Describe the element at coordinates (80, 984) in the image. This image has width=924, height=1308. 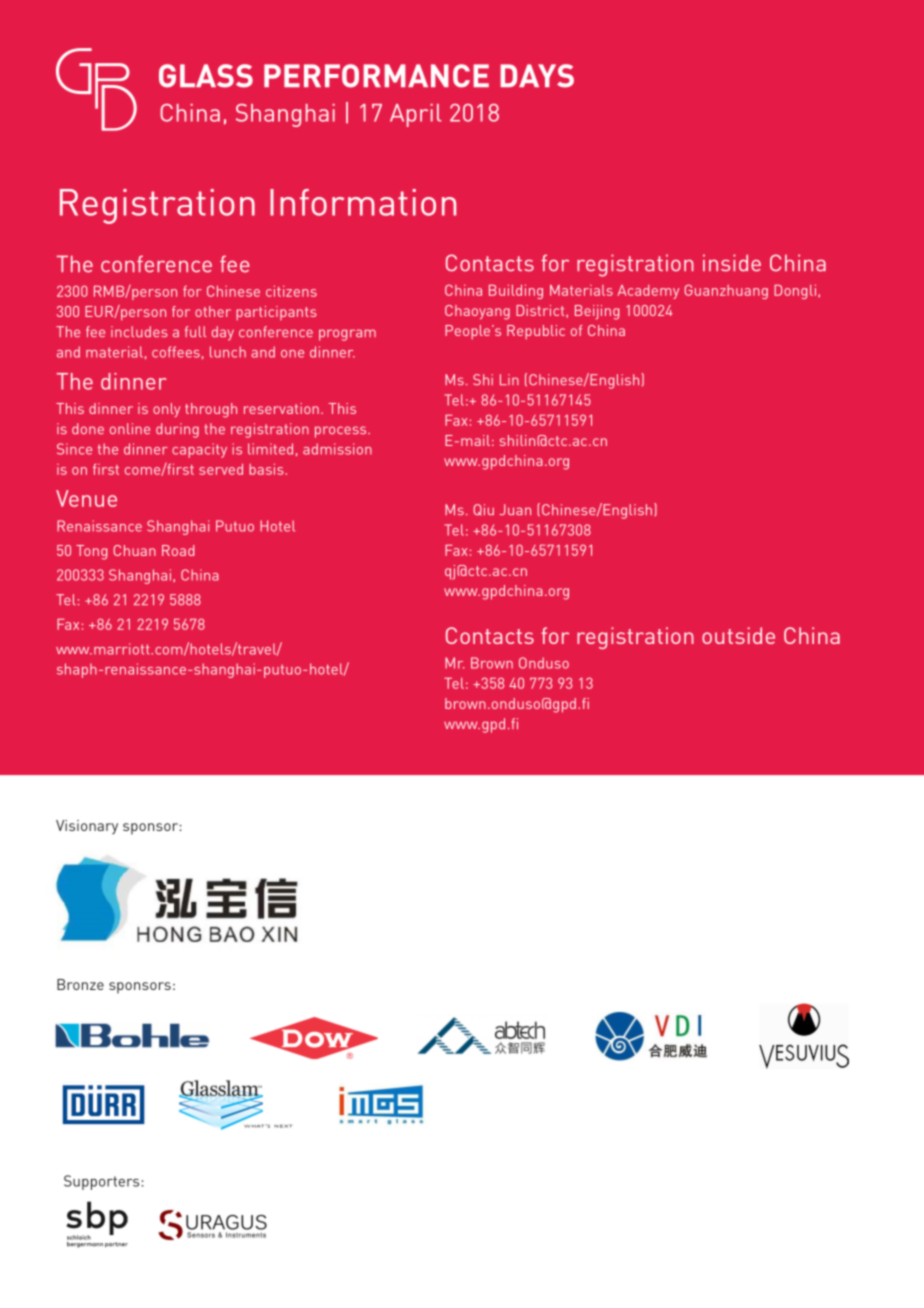
I see `Bronze` at that location.
